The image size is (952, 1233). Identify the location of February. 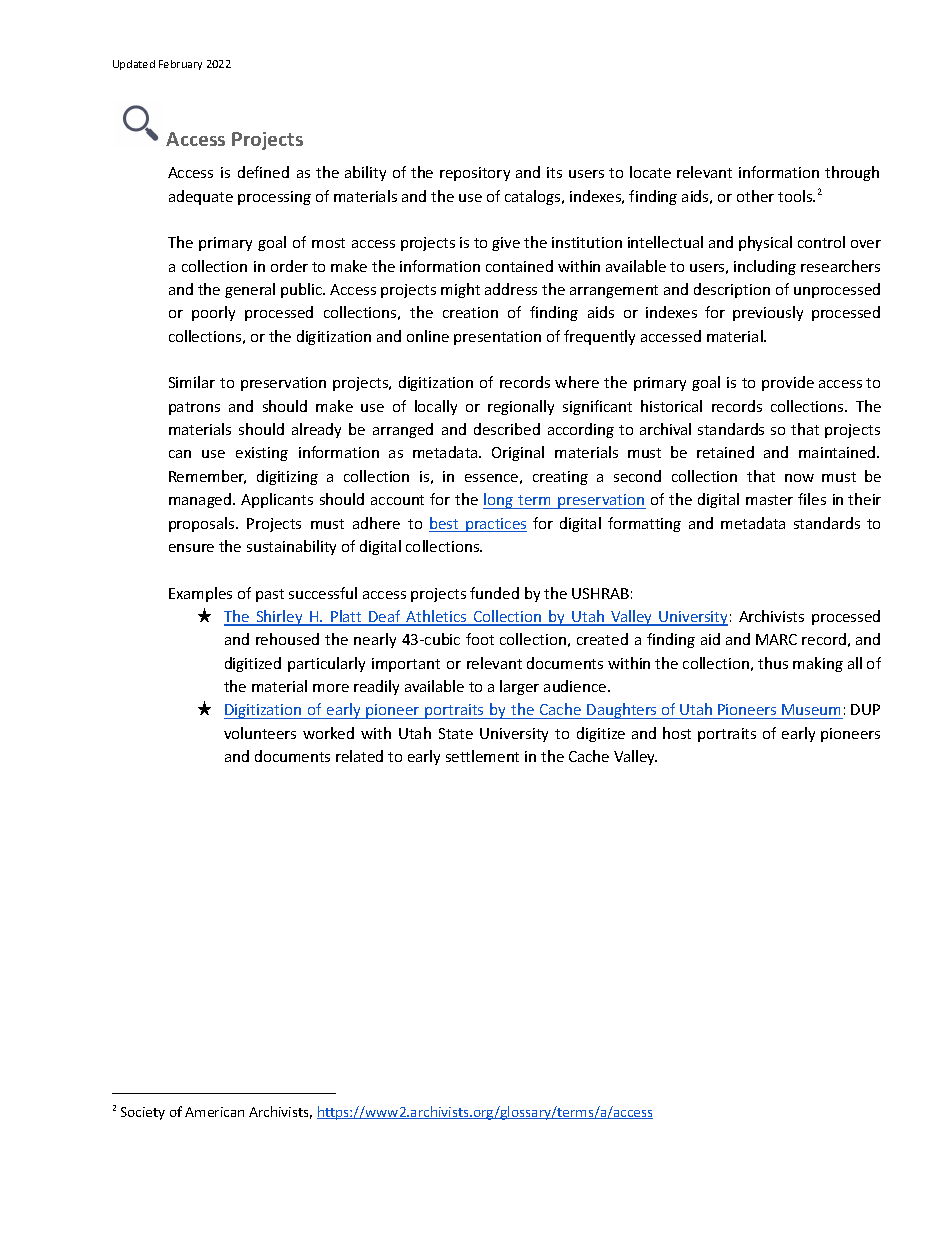
(180, 65).
